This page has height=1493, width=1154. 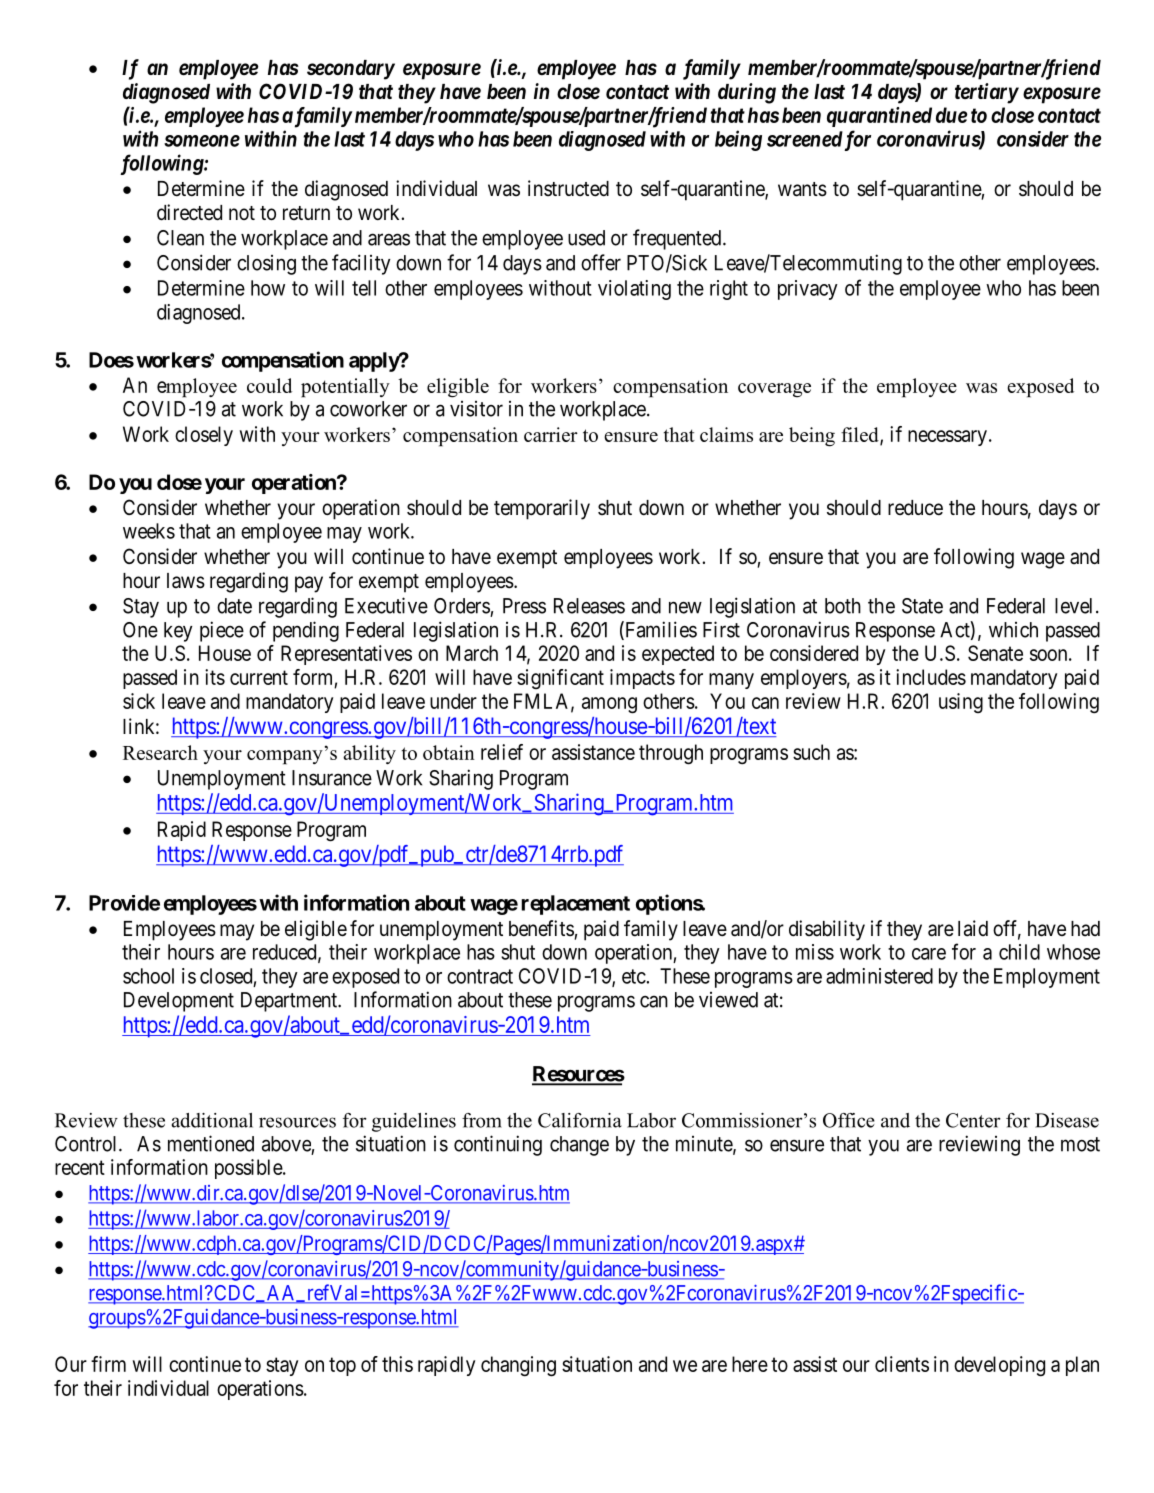 What do you see at coordinates (518, 1366) in the page?
I see `changing` at bounding box center [518, 1366].
